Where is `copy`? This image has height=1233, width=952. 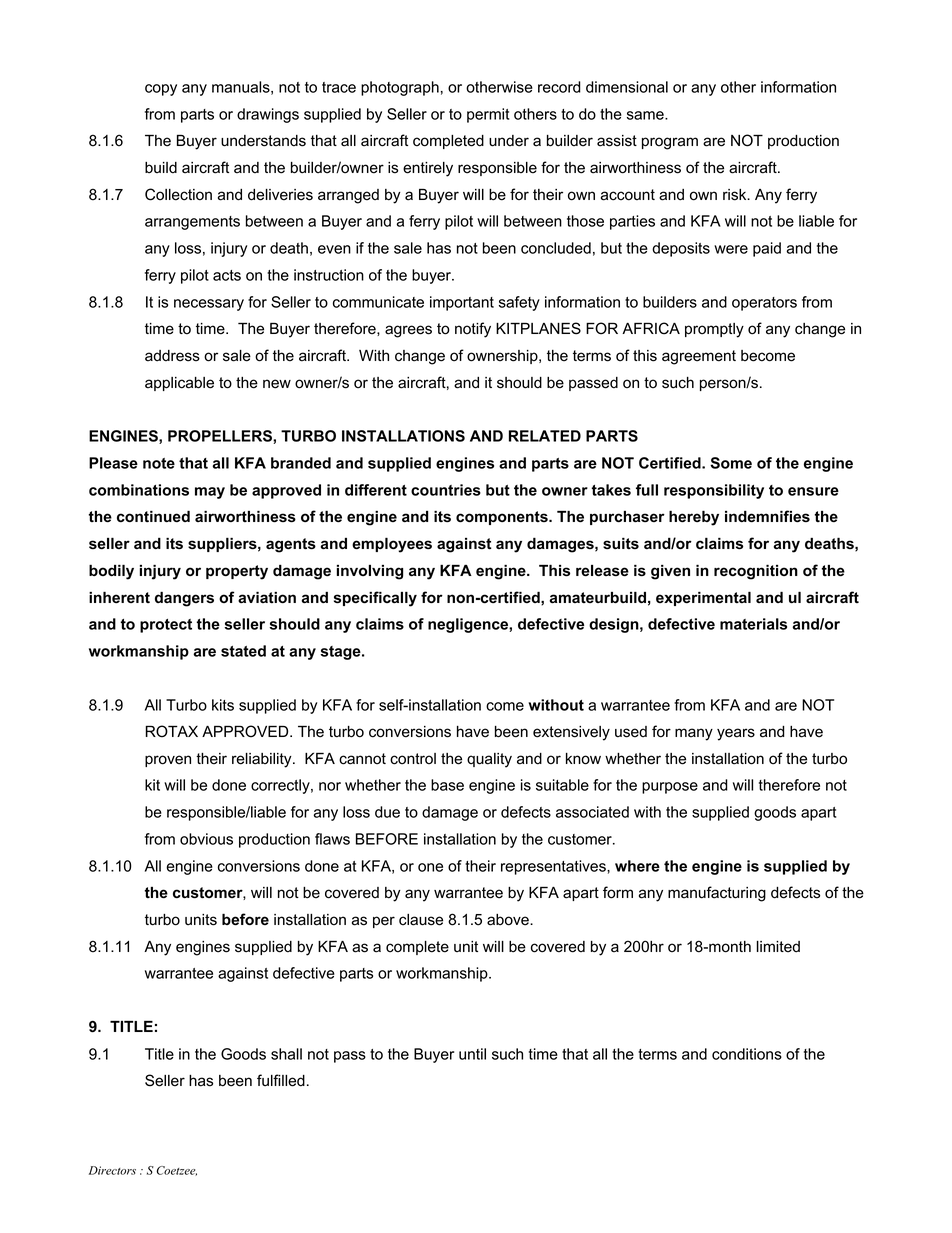
copy is located at coordinates (161, 90).
